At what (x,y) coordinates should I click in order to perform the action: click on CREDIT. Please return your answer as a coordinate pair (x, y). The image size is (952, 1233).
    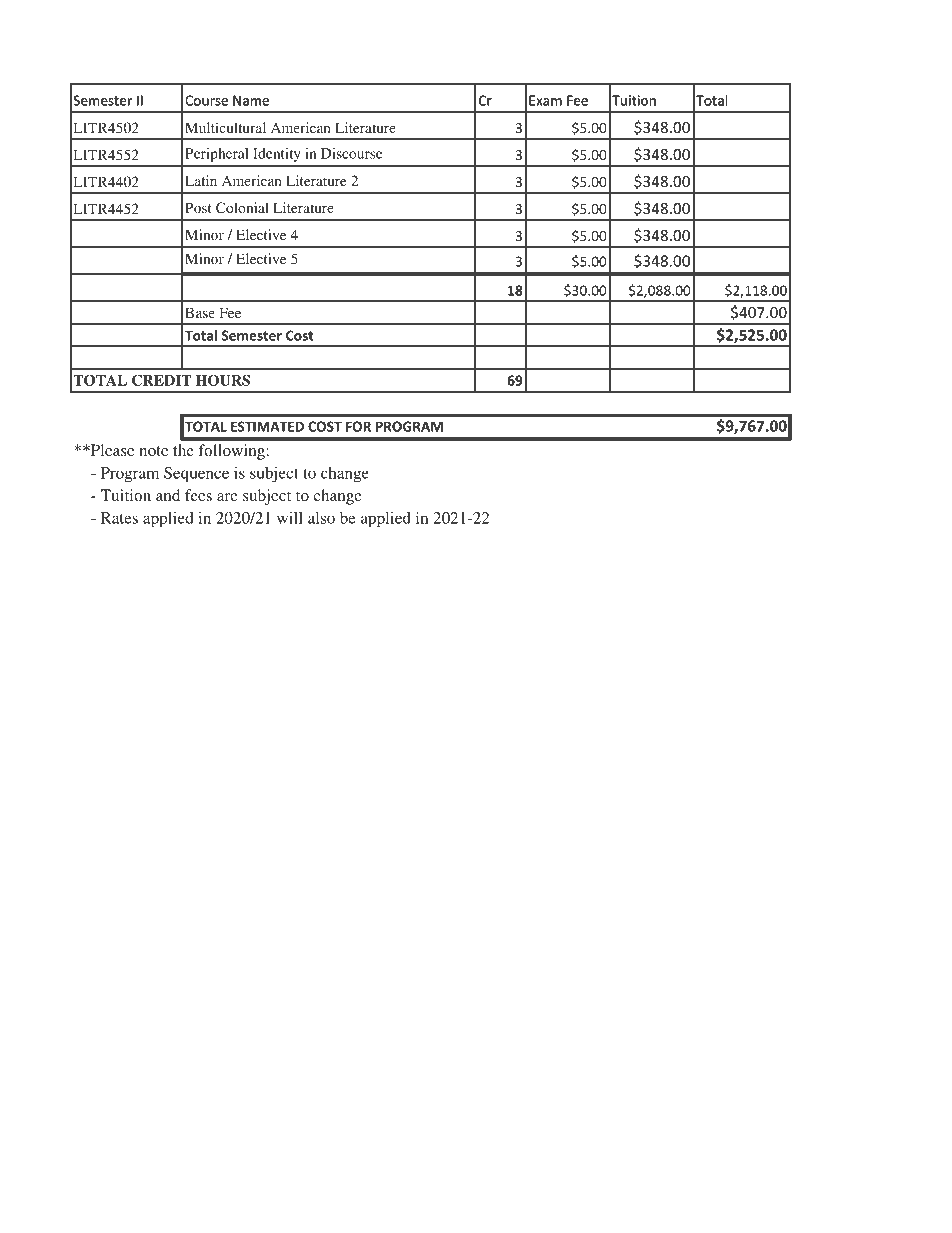
    Looking at the image, I should click on (161, 380).
